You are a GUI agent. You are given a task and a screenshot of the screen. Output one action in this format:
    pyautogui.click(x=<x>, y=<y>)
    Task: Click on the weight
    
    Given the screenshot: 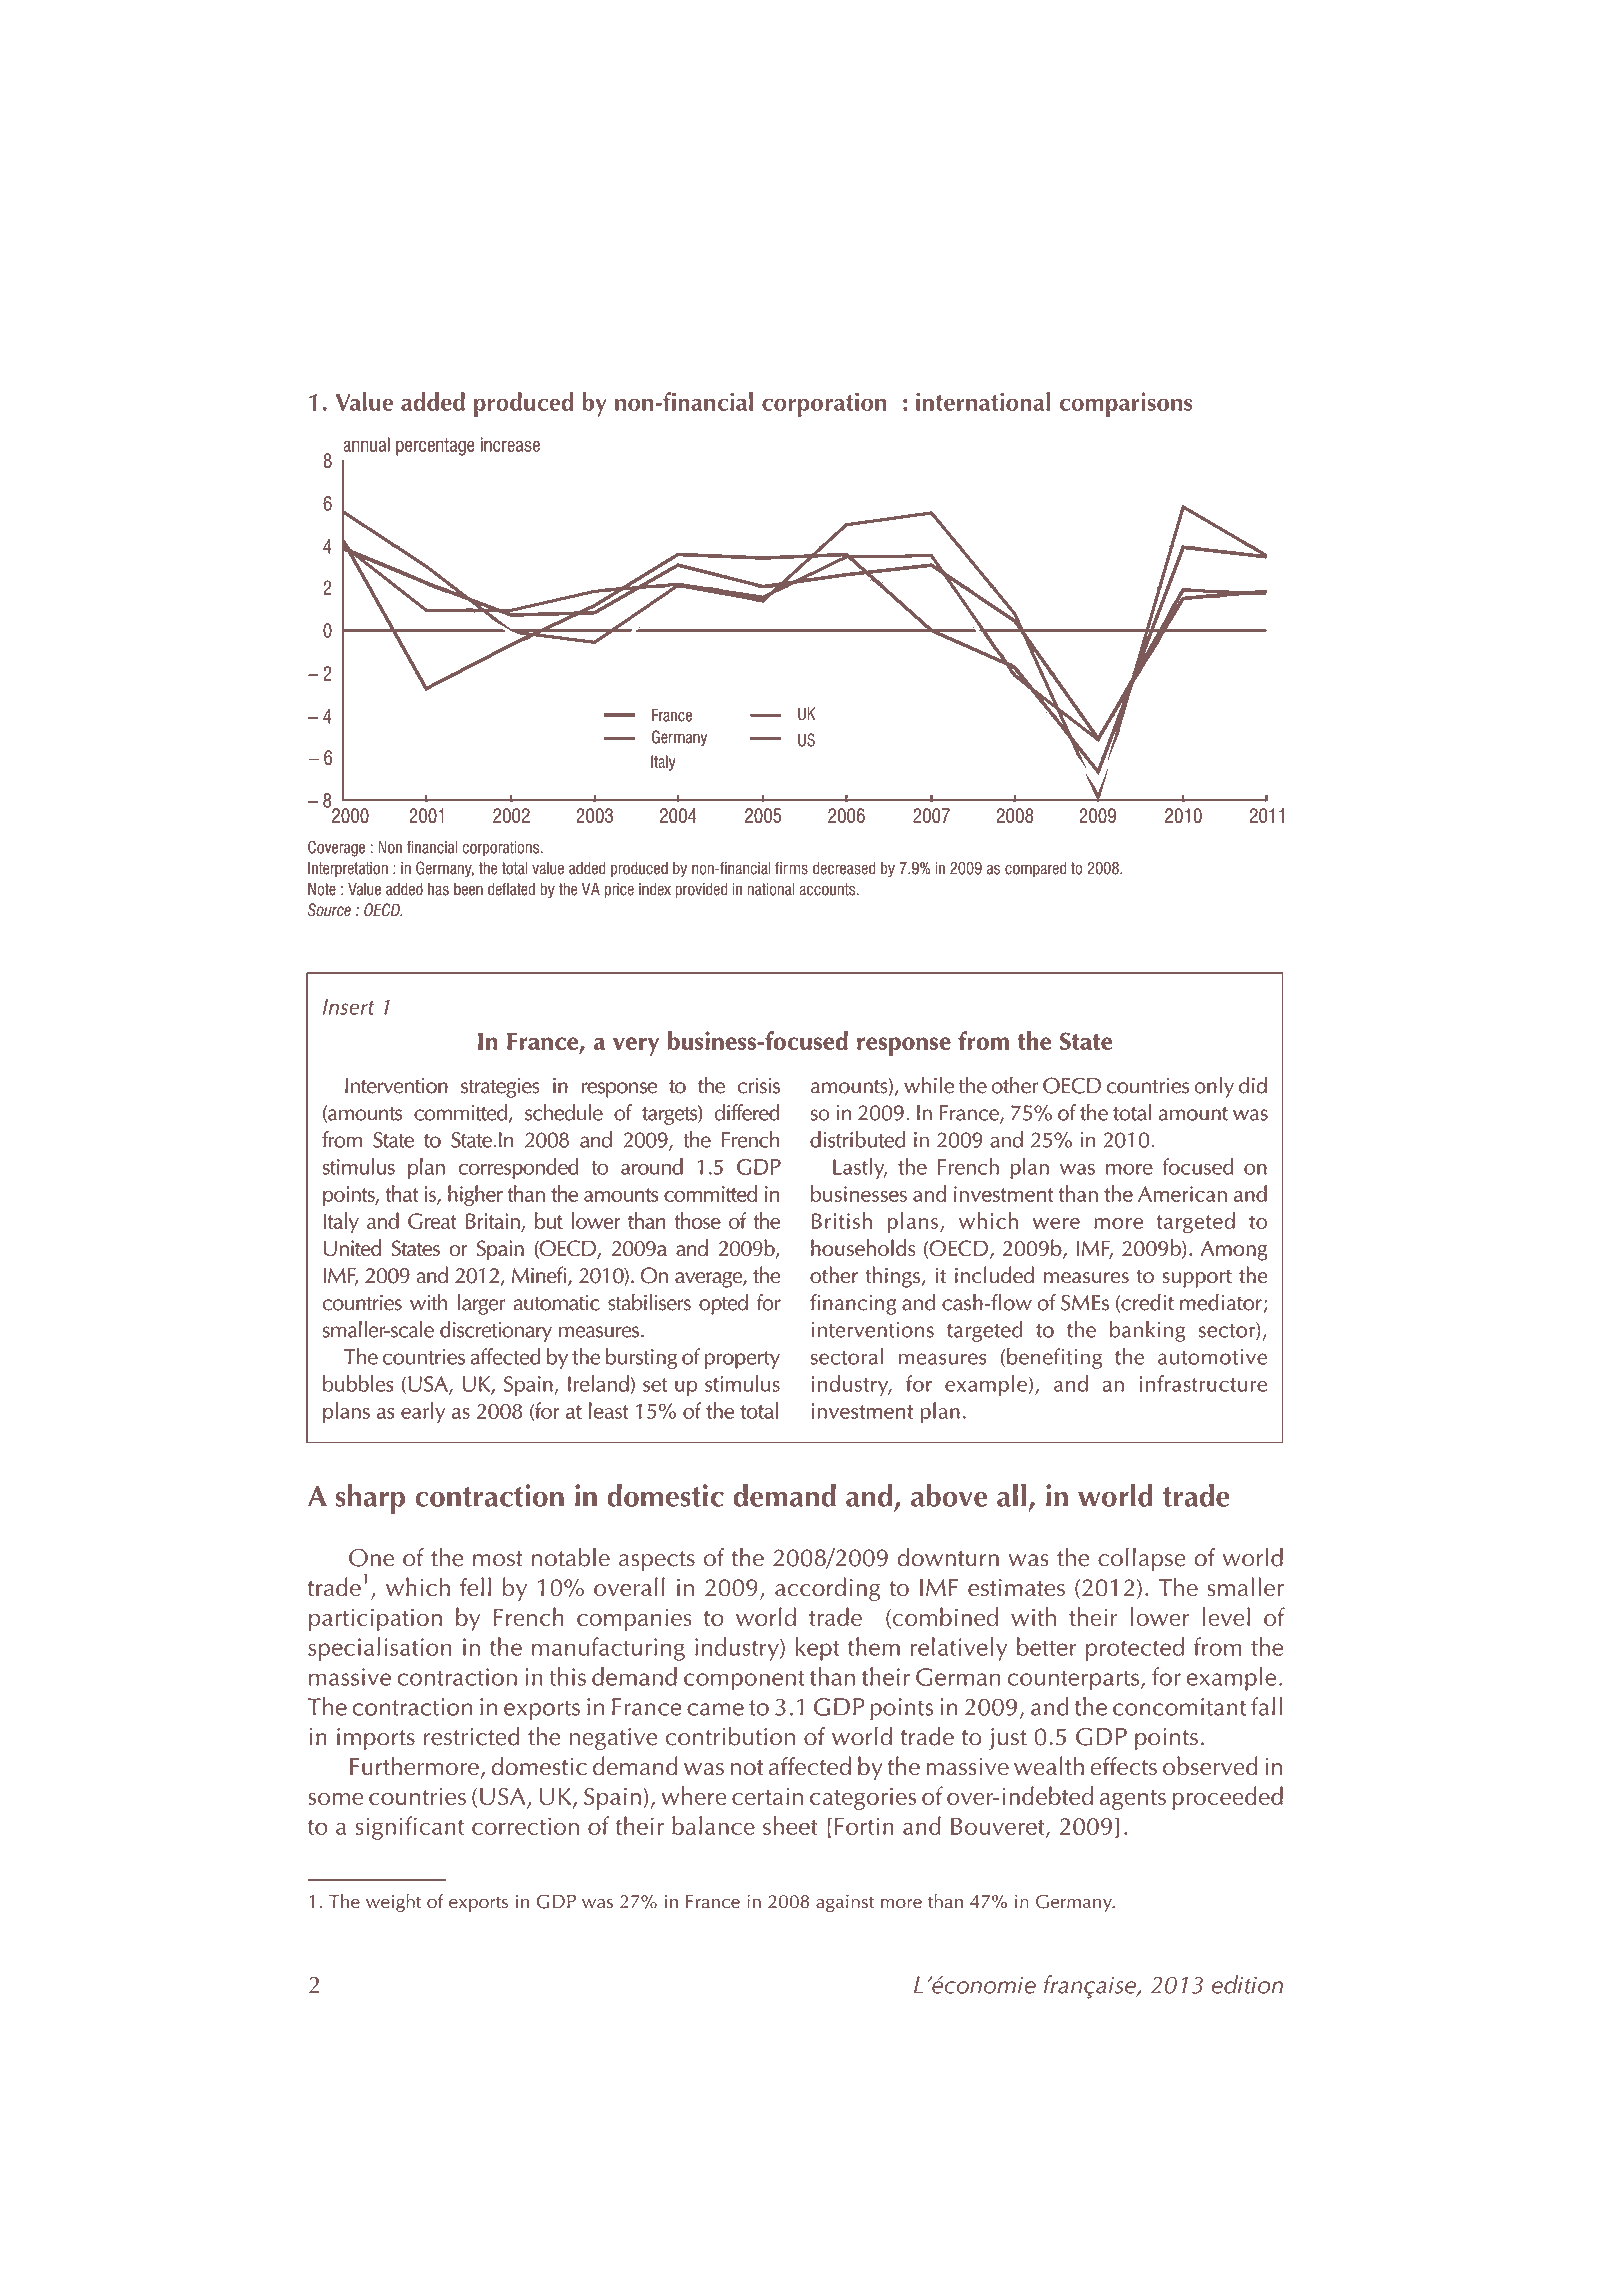 What is the action you would take?
    pyautogui.click(x=393, y=1903)
